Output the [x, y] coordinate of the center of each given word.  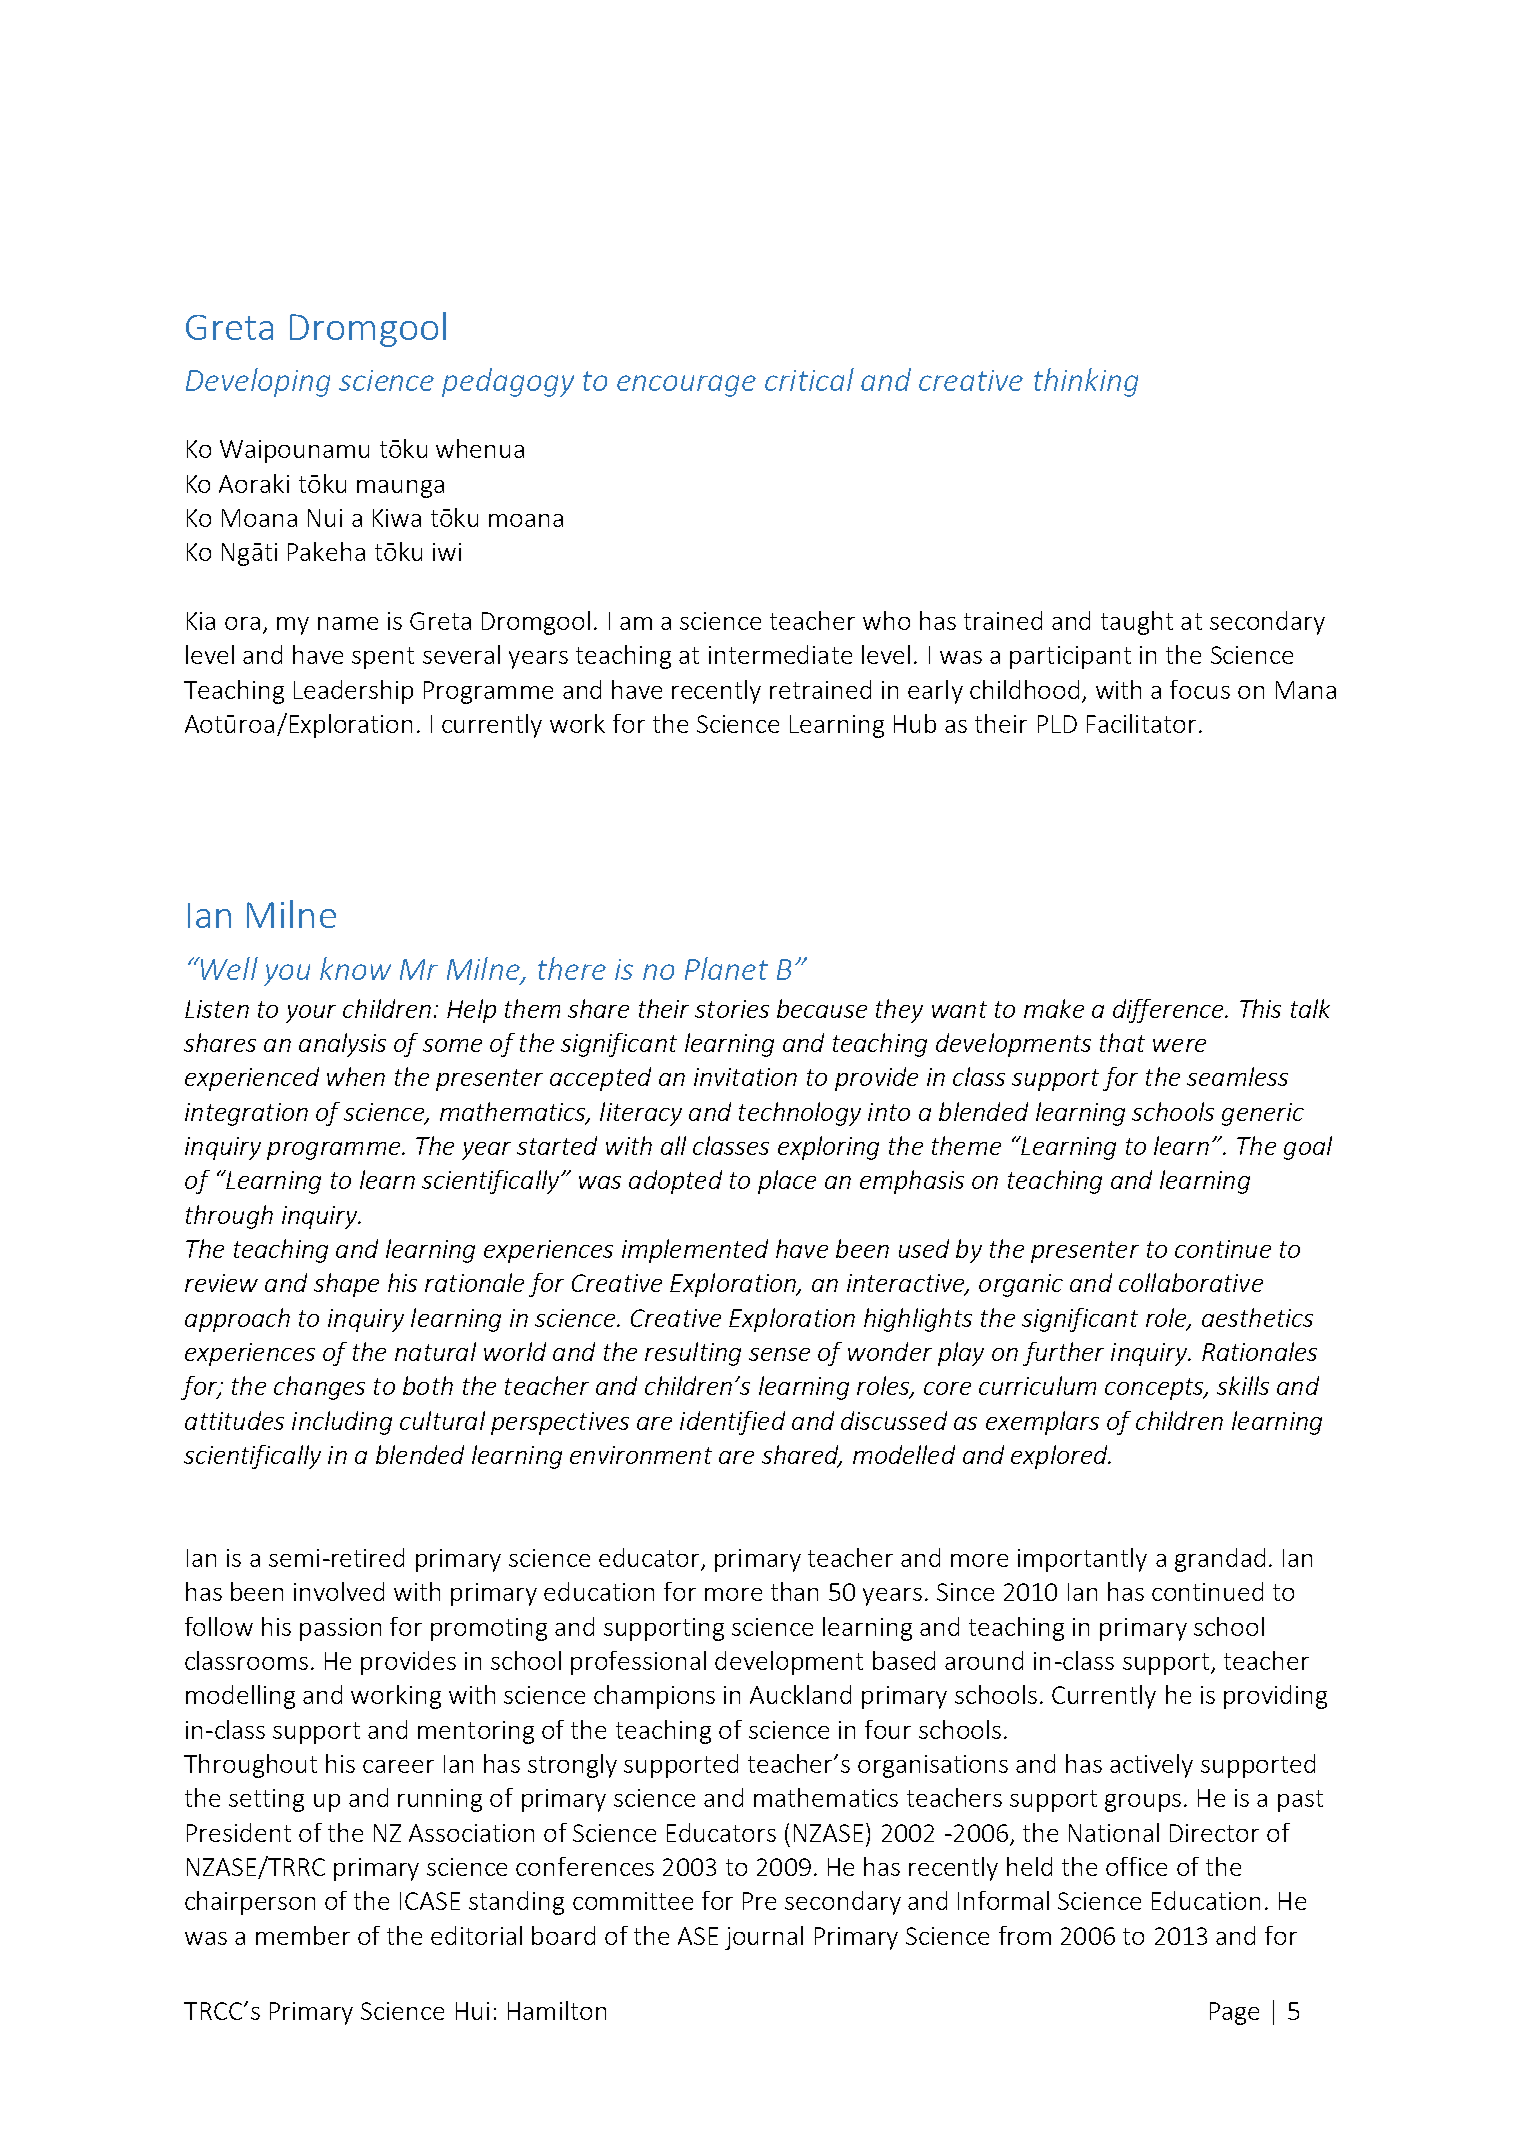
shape [346, 1285]
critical [809, 379]
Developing [258, 382]
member [303, 1935]
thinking [1086, 382]
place [787, 1182]
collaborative [1191, 1282]
